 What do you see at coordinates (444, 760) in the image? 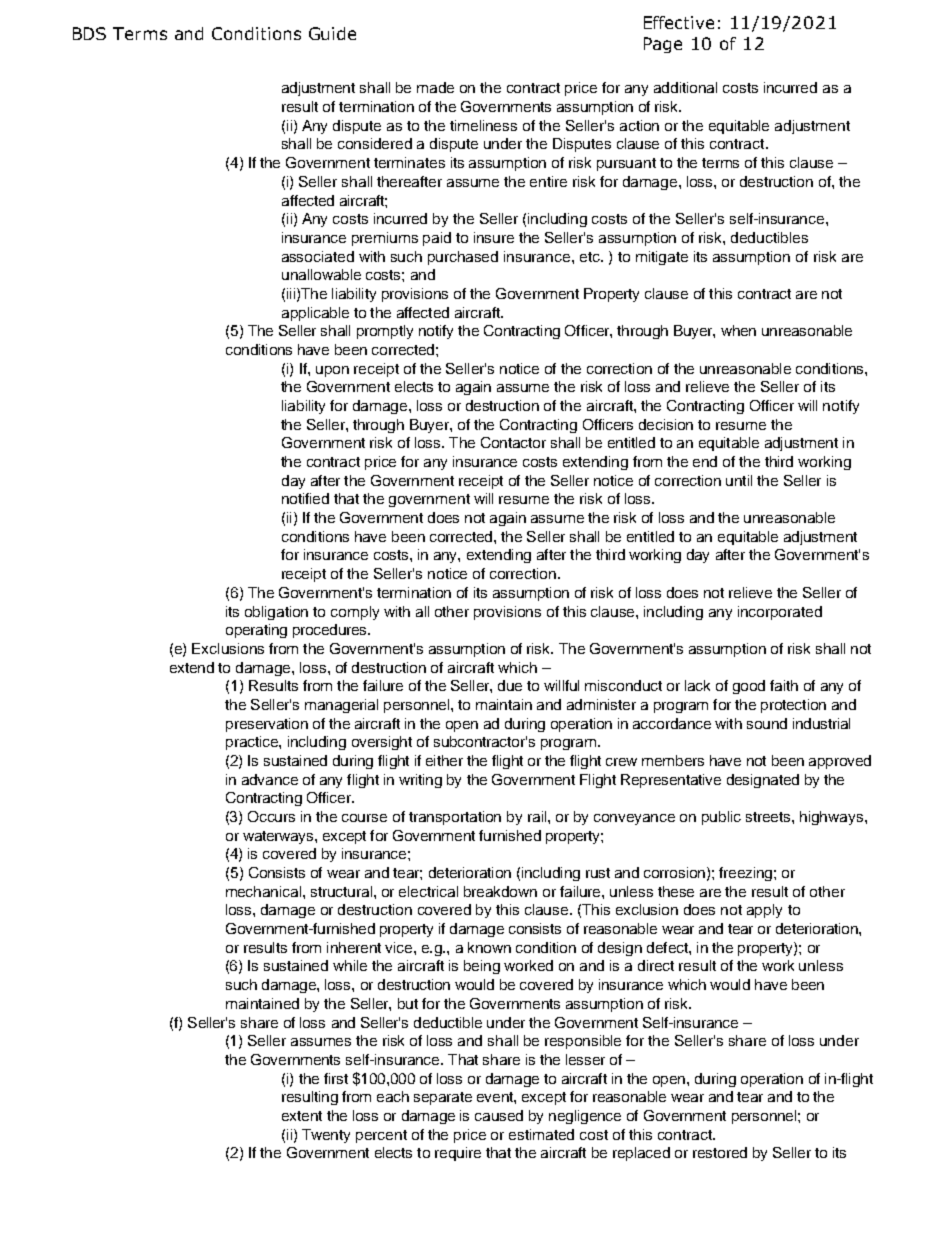
I see `either` at bounding box center [444, 760].
